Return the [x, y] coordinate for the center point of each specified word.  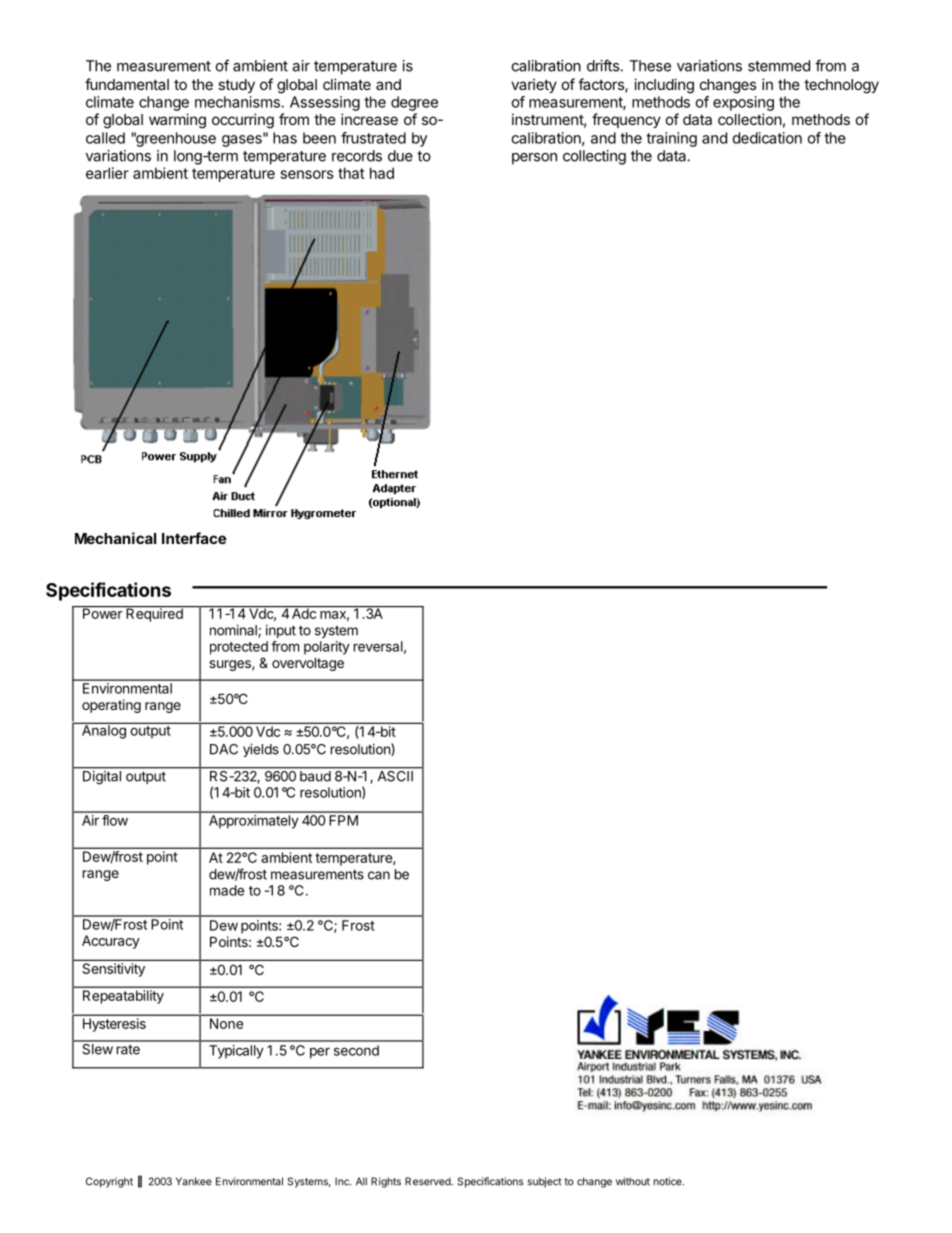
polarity [327, 648]
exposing [743, 103]
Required [154, 614]
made [227, 890]
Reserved [428, 1181]
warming [177, 121]
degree [414, 103]
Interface [194, 538]
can [379, 875]
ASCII [395, 775]
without [633, 1181]
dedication [767, 138]
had [382, 173]
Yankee [194, 1181]
